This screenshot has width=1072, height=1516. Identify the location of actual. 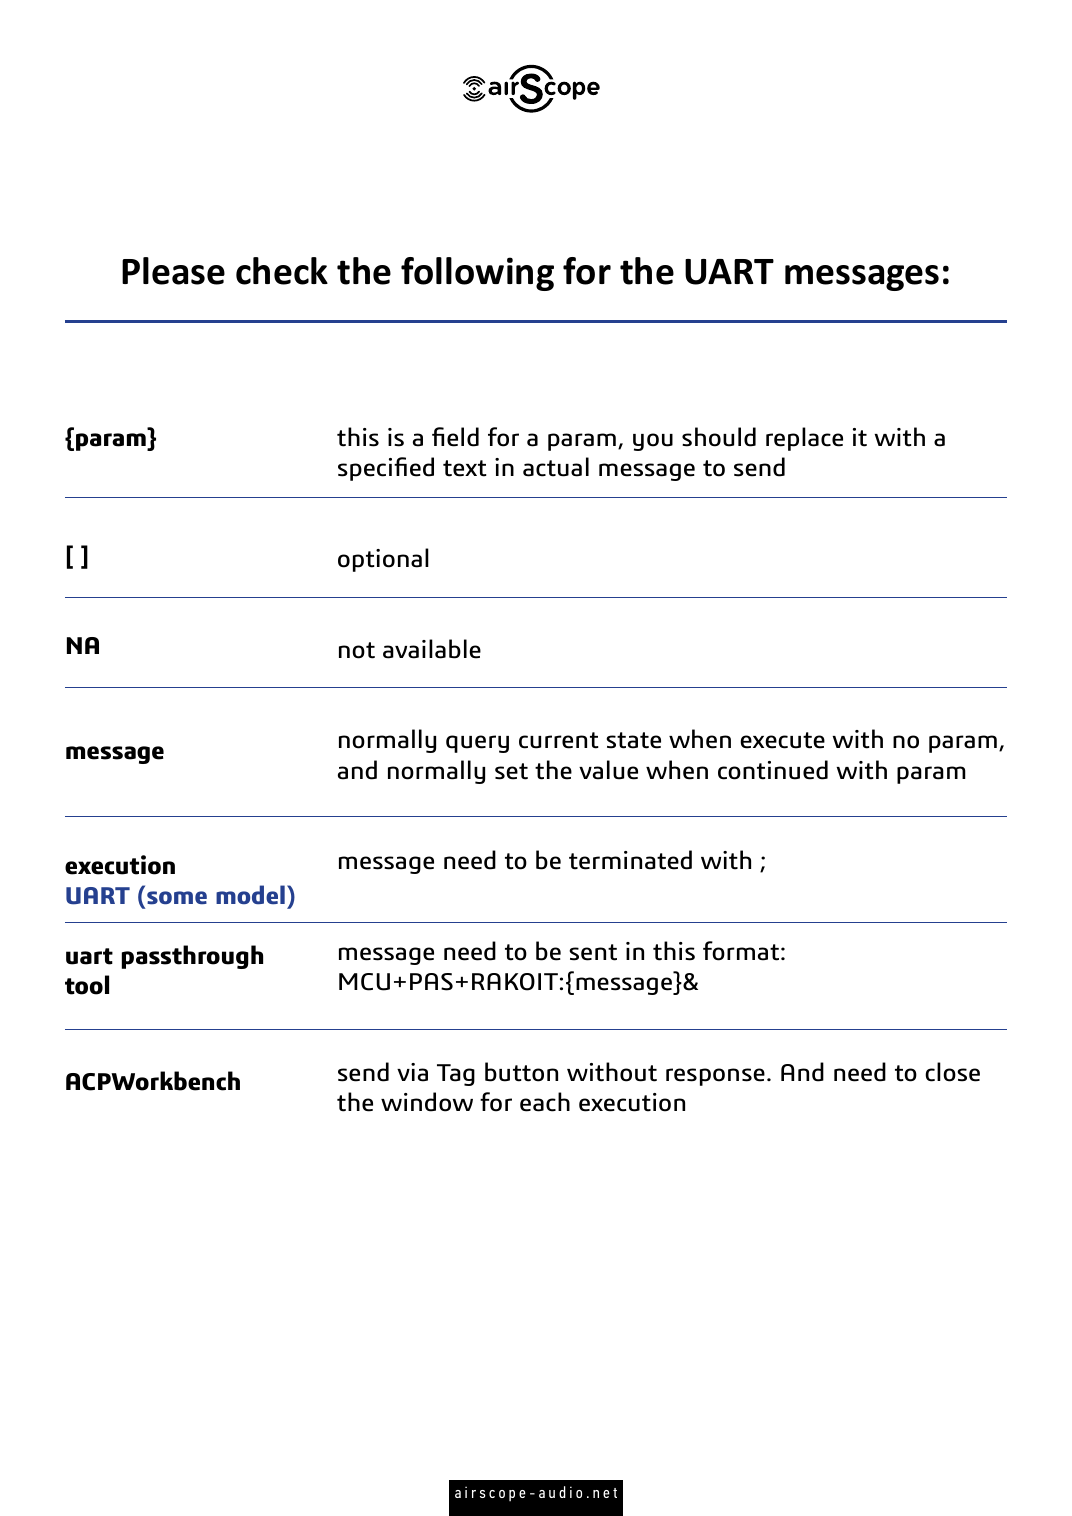
(556, 467).
